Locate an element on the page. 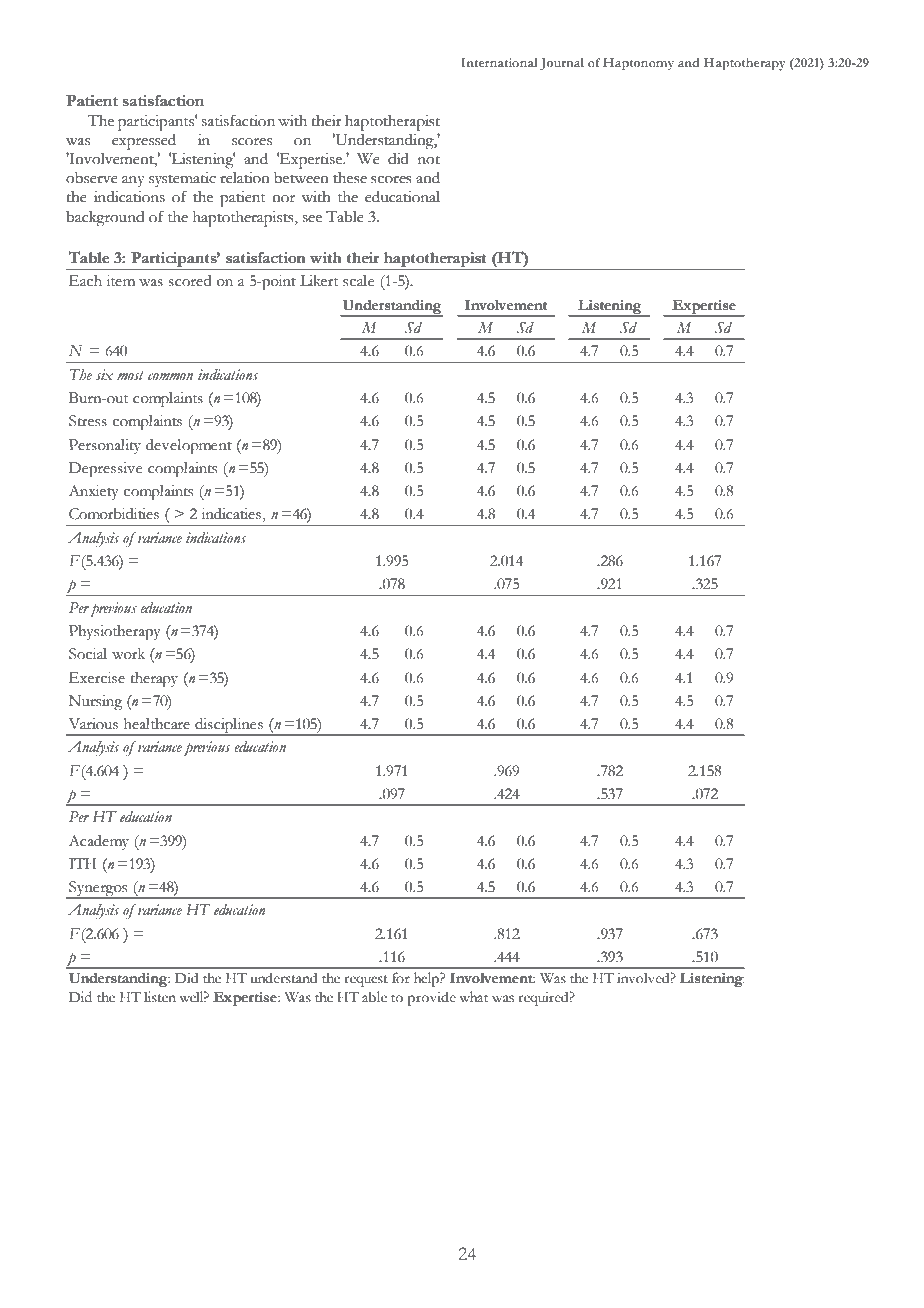  disciplines is located at coordinates (229, 727).
